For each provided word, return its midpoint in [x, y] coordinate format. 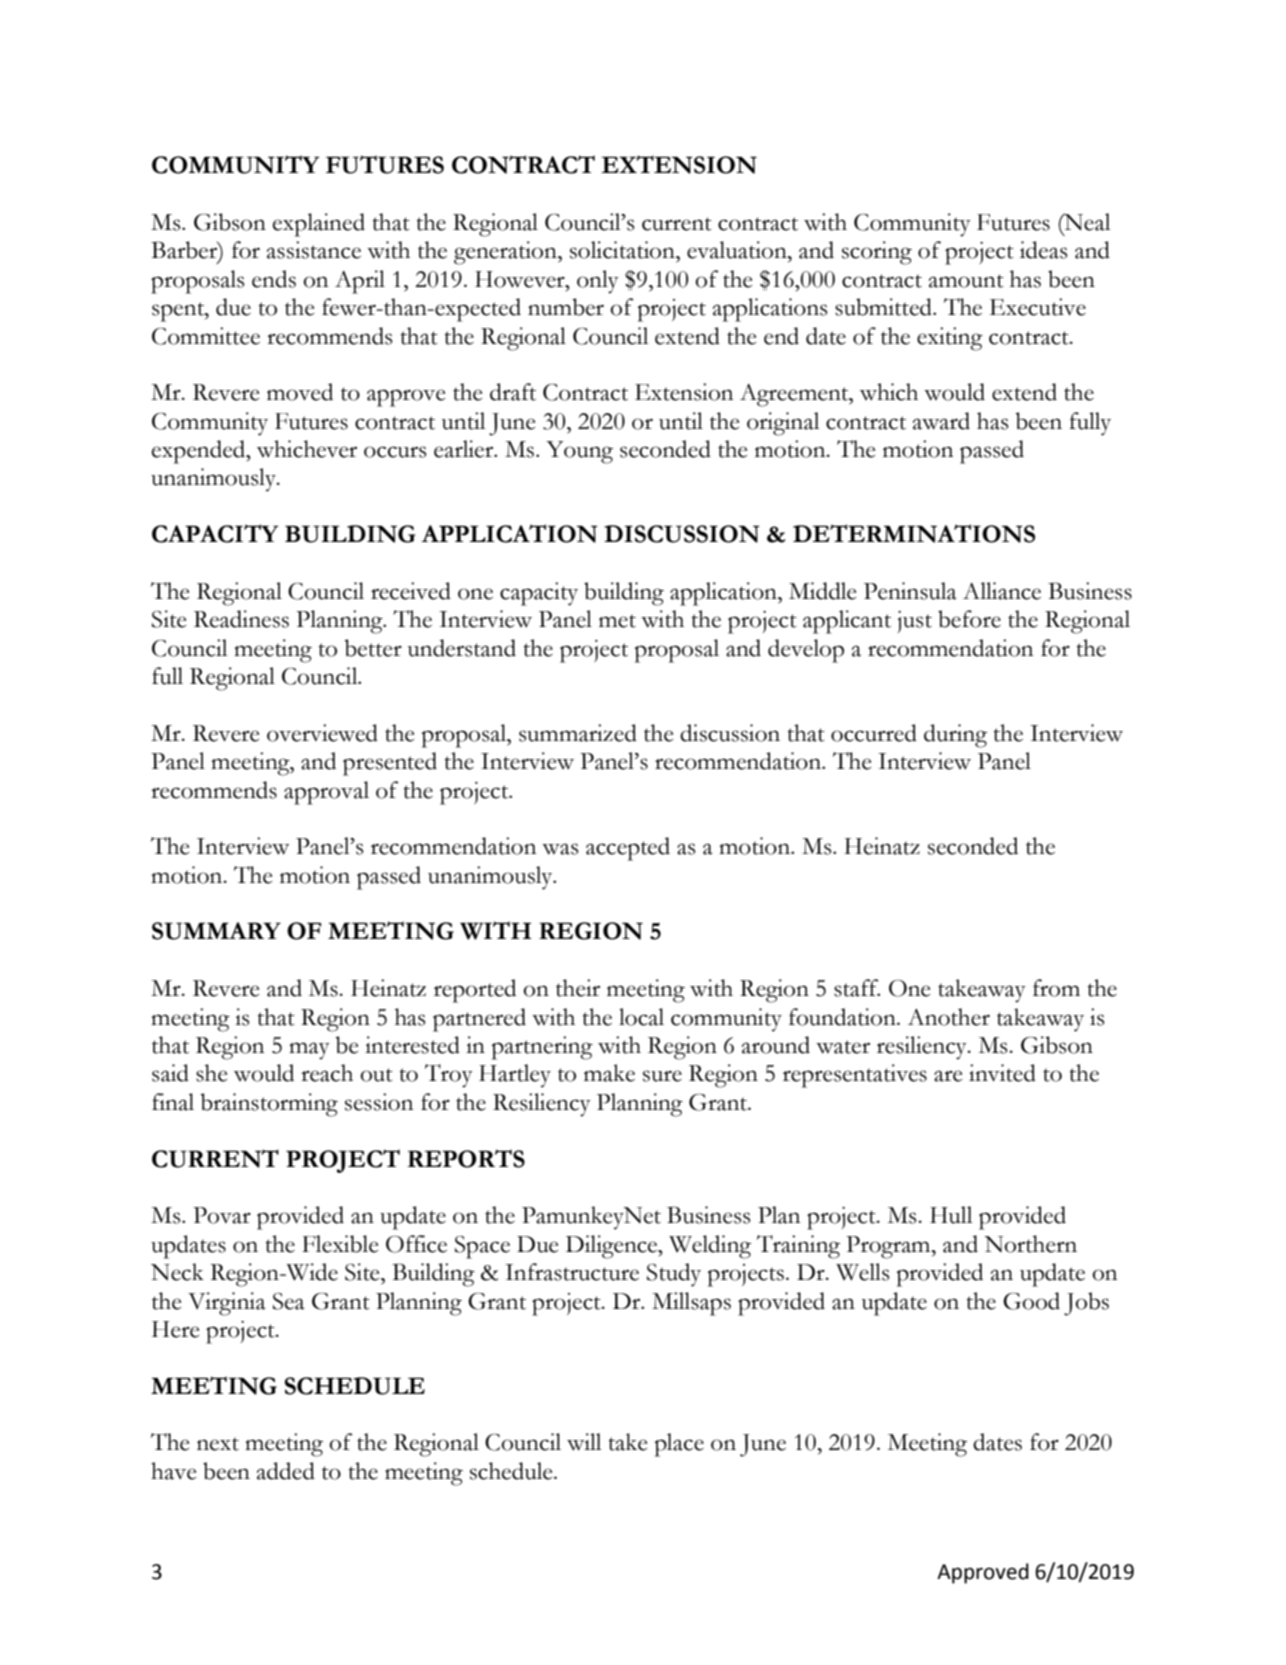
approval [326, 793]
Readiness [241, 619]
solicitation [623, 250]
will [584, 1442]
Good [1031, 1301]
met [617, 621]
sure [662, 1076]
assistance [314, 250]
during [955, 736]
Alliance [1002, 591]
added [286, 1471]
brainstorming [269, 1105]
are [948, 1076]
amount [966, 281]
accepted [628, 849]
